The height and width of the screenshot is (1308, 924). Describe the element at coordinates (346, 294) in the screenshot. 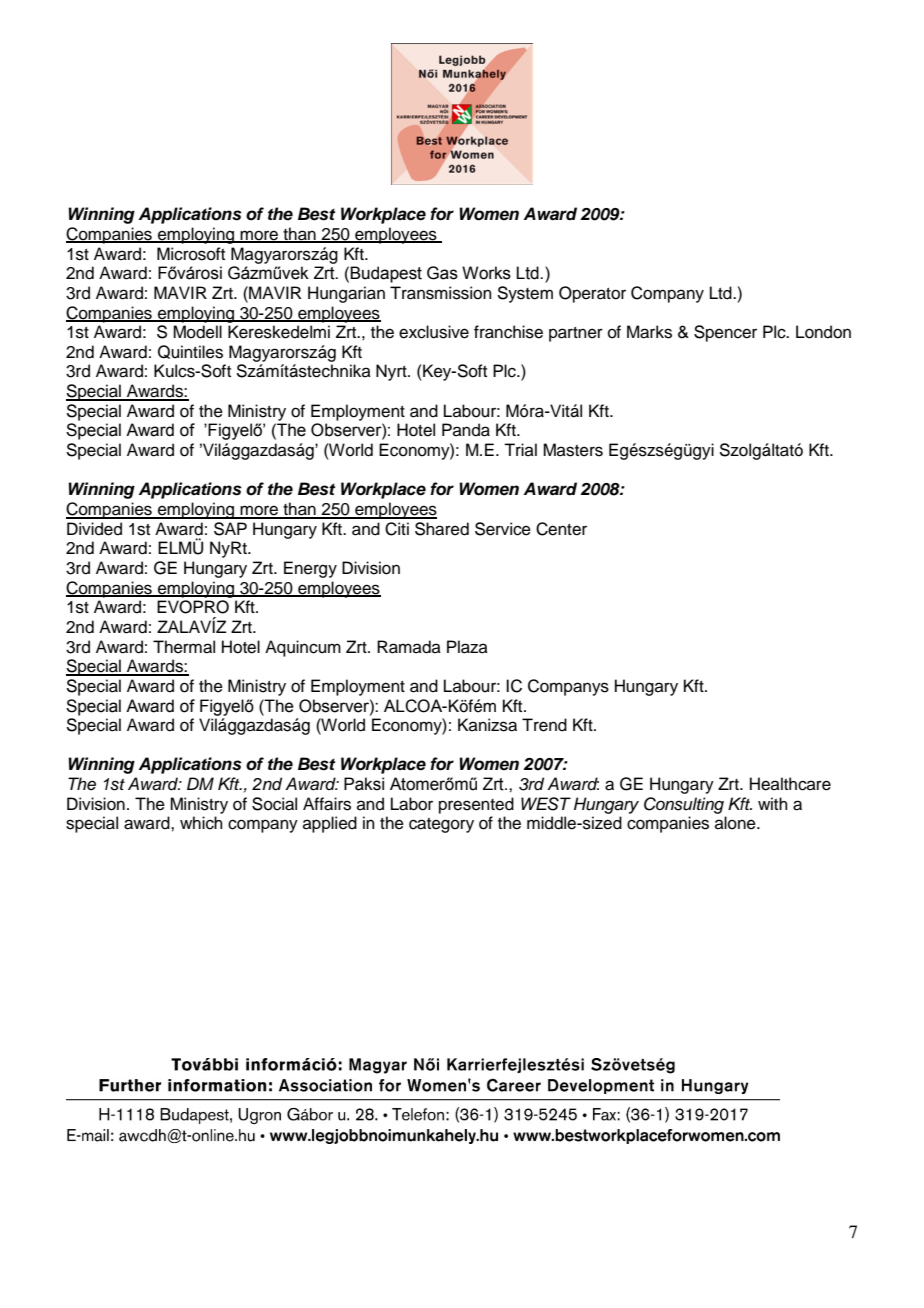

I see `Hungarian` at that location.
